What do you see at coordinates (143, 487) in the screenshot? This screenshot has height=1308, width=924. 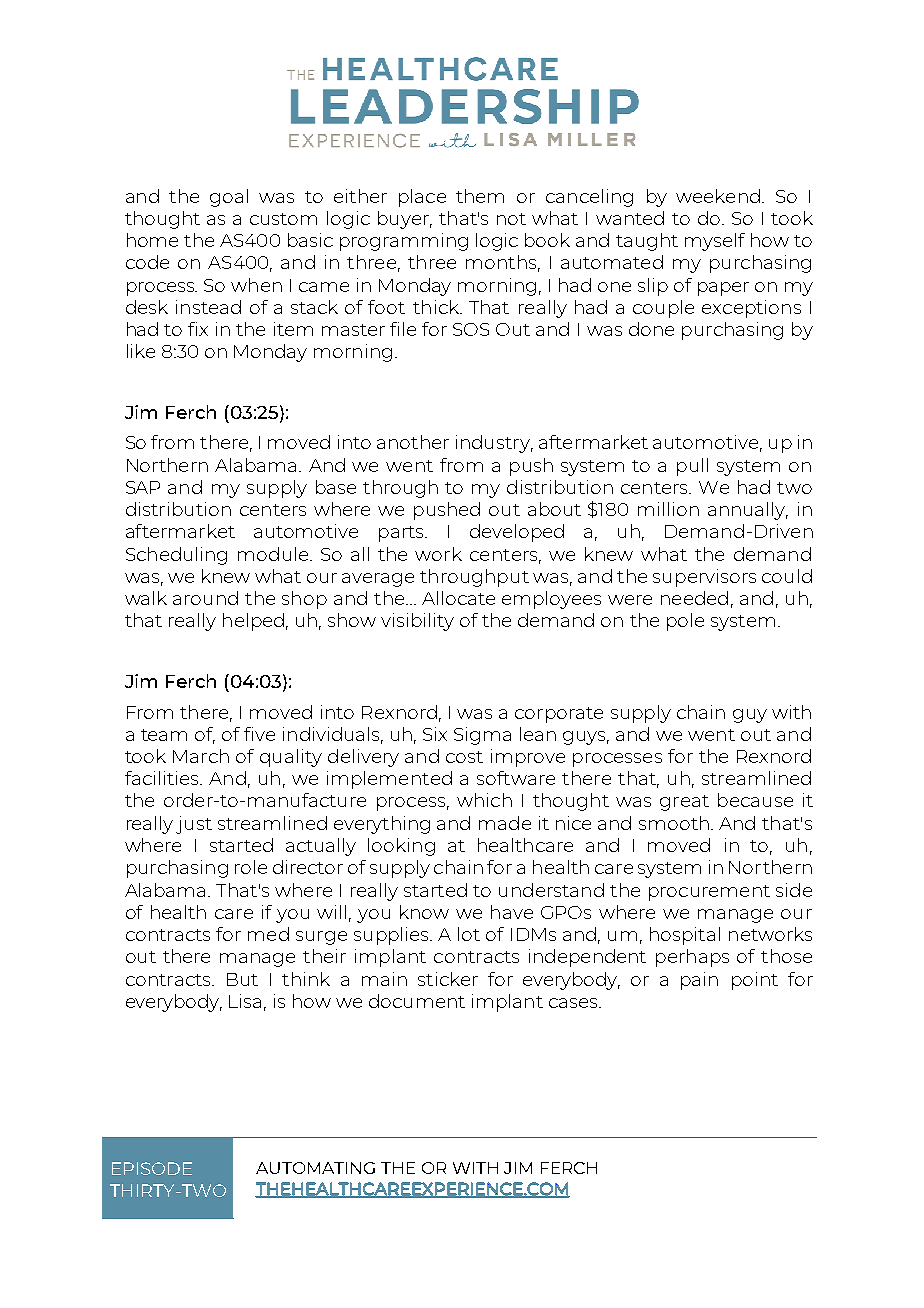 I see `SAP` at bounding box center [143, 487].
